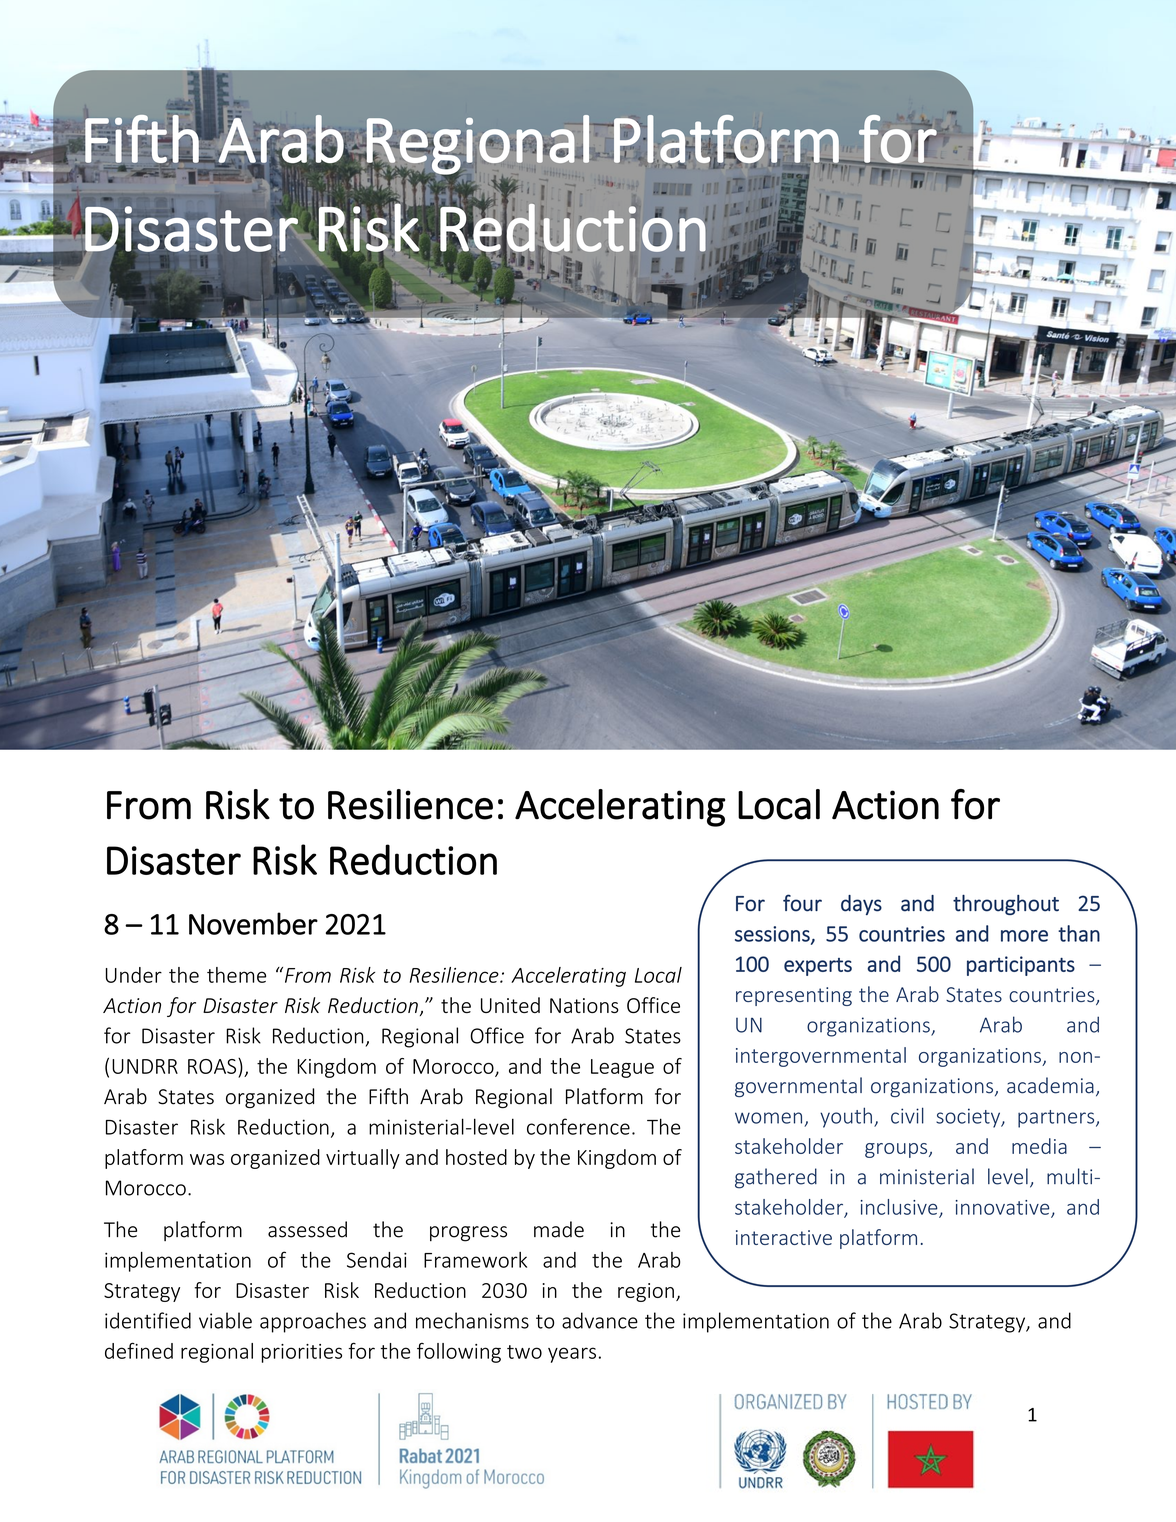 Image resolution: width=1176 pixels, height=1522 pixels. I want to click on sessions, so click(773, 935).
